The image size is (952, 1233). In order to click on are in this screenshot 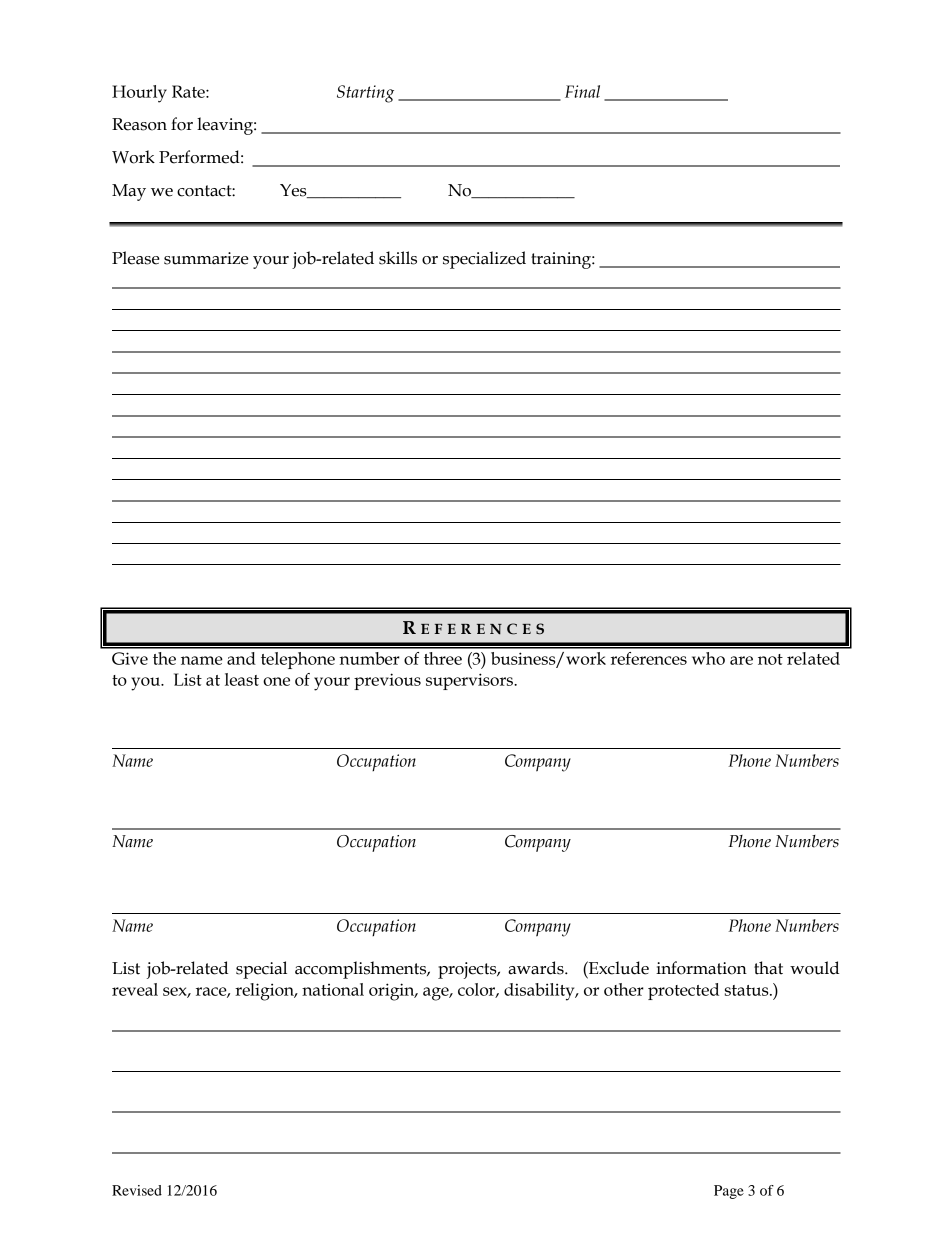, I will do `click(741, 660)`.
